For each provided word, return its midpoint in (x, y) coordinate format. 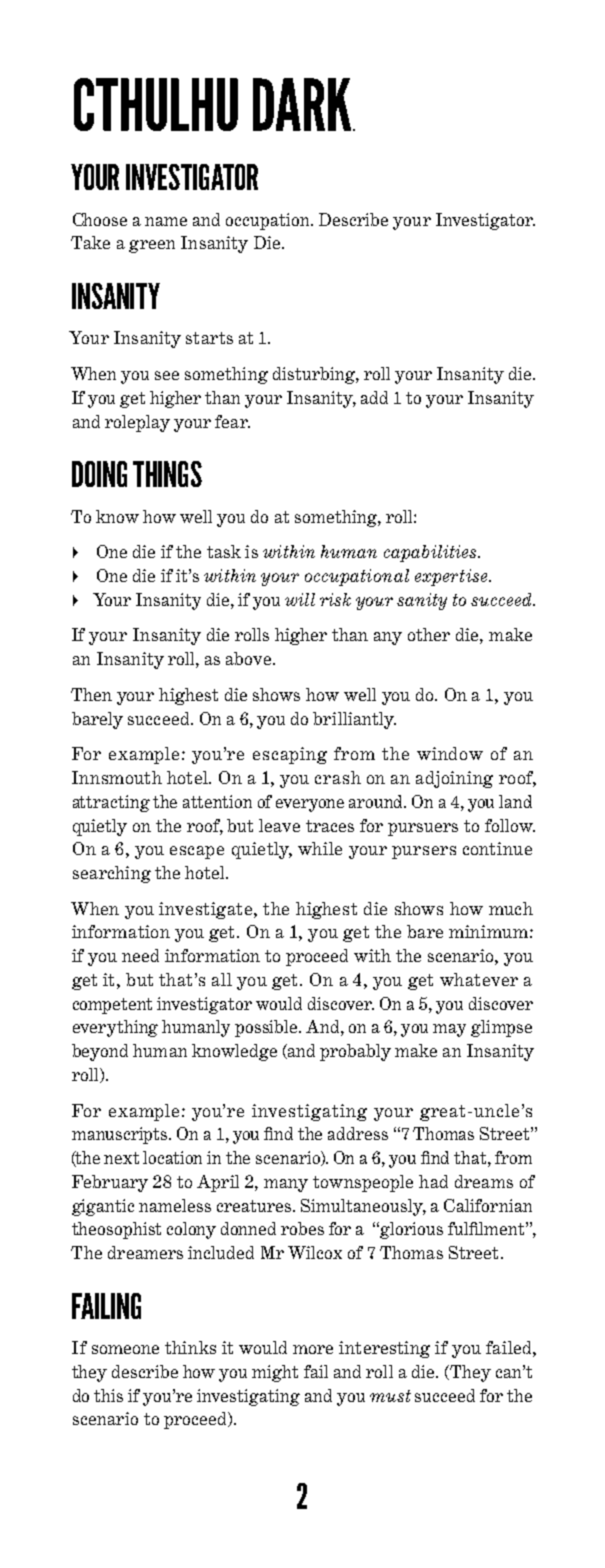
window (450, 753)
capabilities (431, 553)
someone (125, 1349)
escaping (290, 755)
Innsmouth (117, 777)
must (390, 1396)
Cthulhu (156, 104)
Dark (303, 104)
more (313, 1349)
